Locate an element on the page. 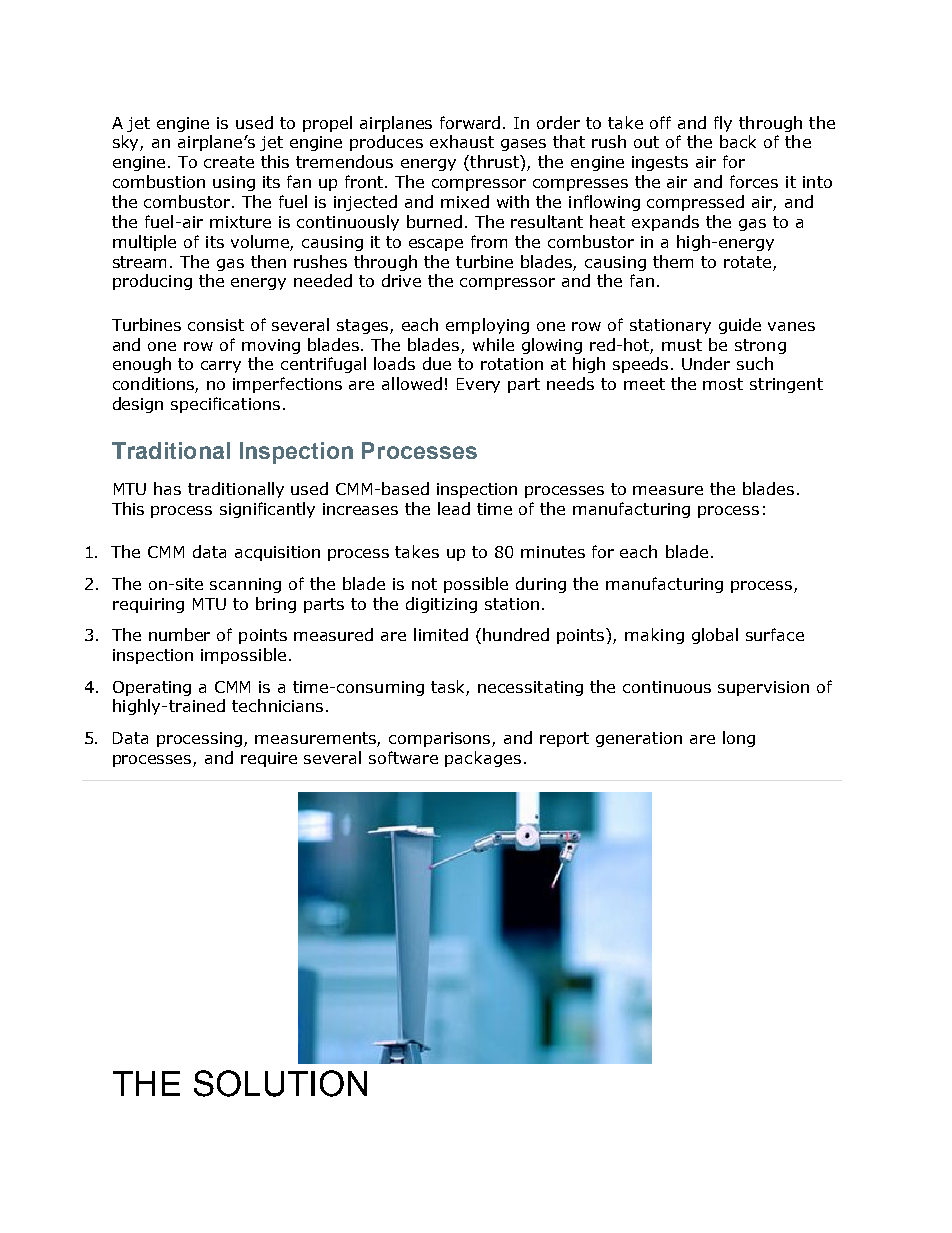 This page has height=1233, width=952. create is located at coordinates (229, 162).
